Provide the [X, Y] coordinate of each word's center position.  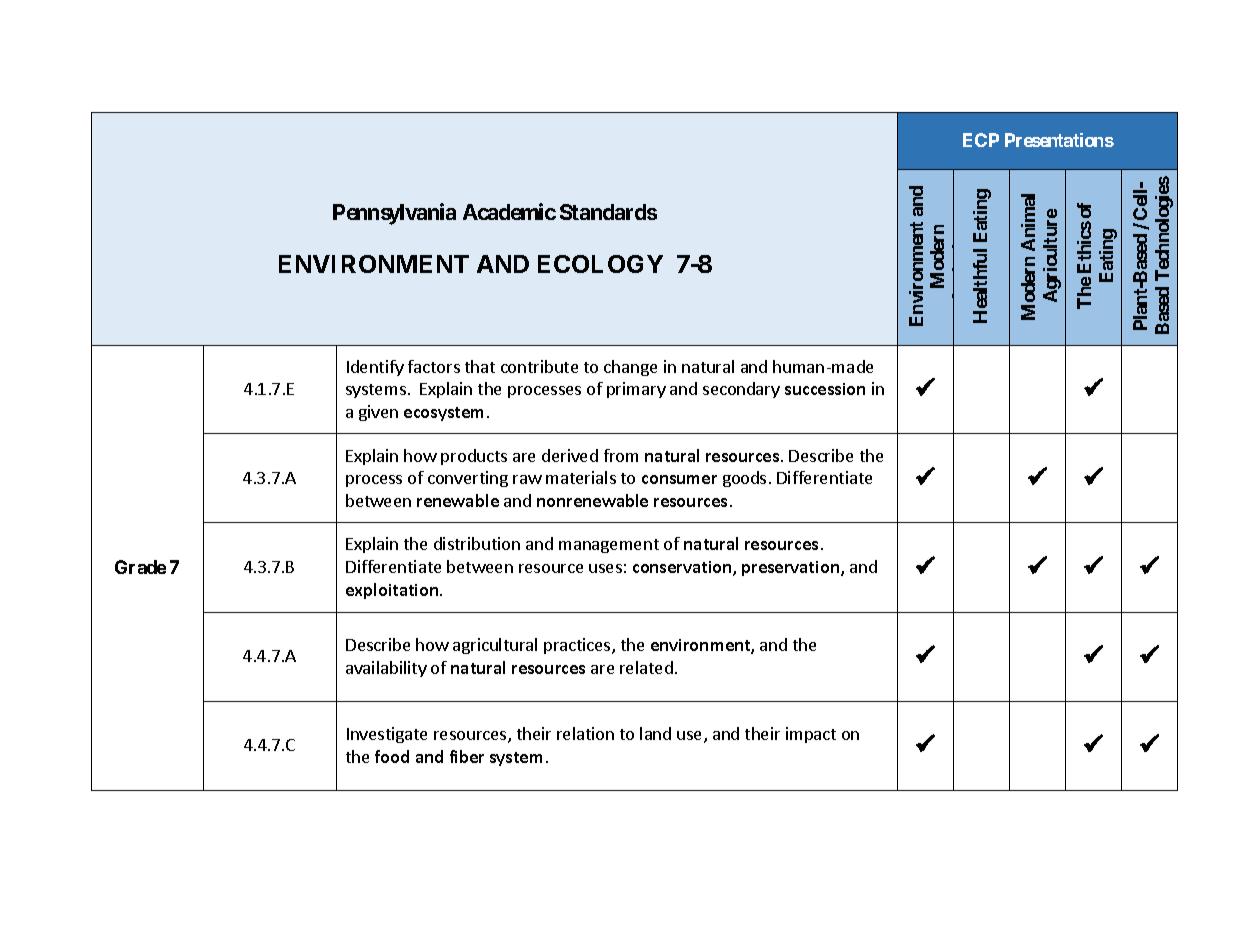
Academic [509, 211]
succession [825, 389]
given [378, 413]
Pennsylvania [394, 214]
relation [585, 733]
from [621, 455]
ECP [981, 140]
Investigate [387, 735]
